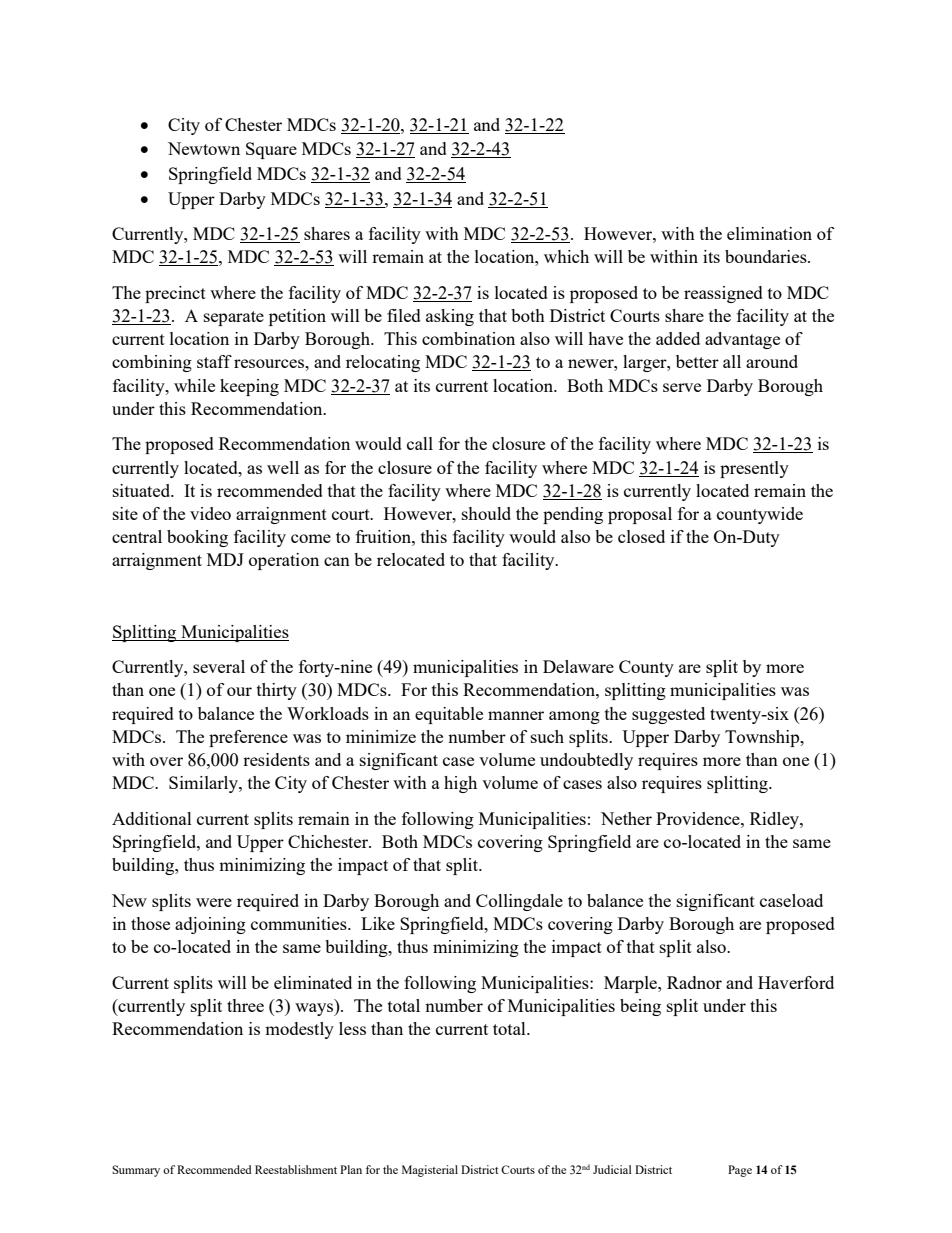 Image resolution: width=952 pixels, height=1233 pixels. I want to click on which, so click(566, 256).
